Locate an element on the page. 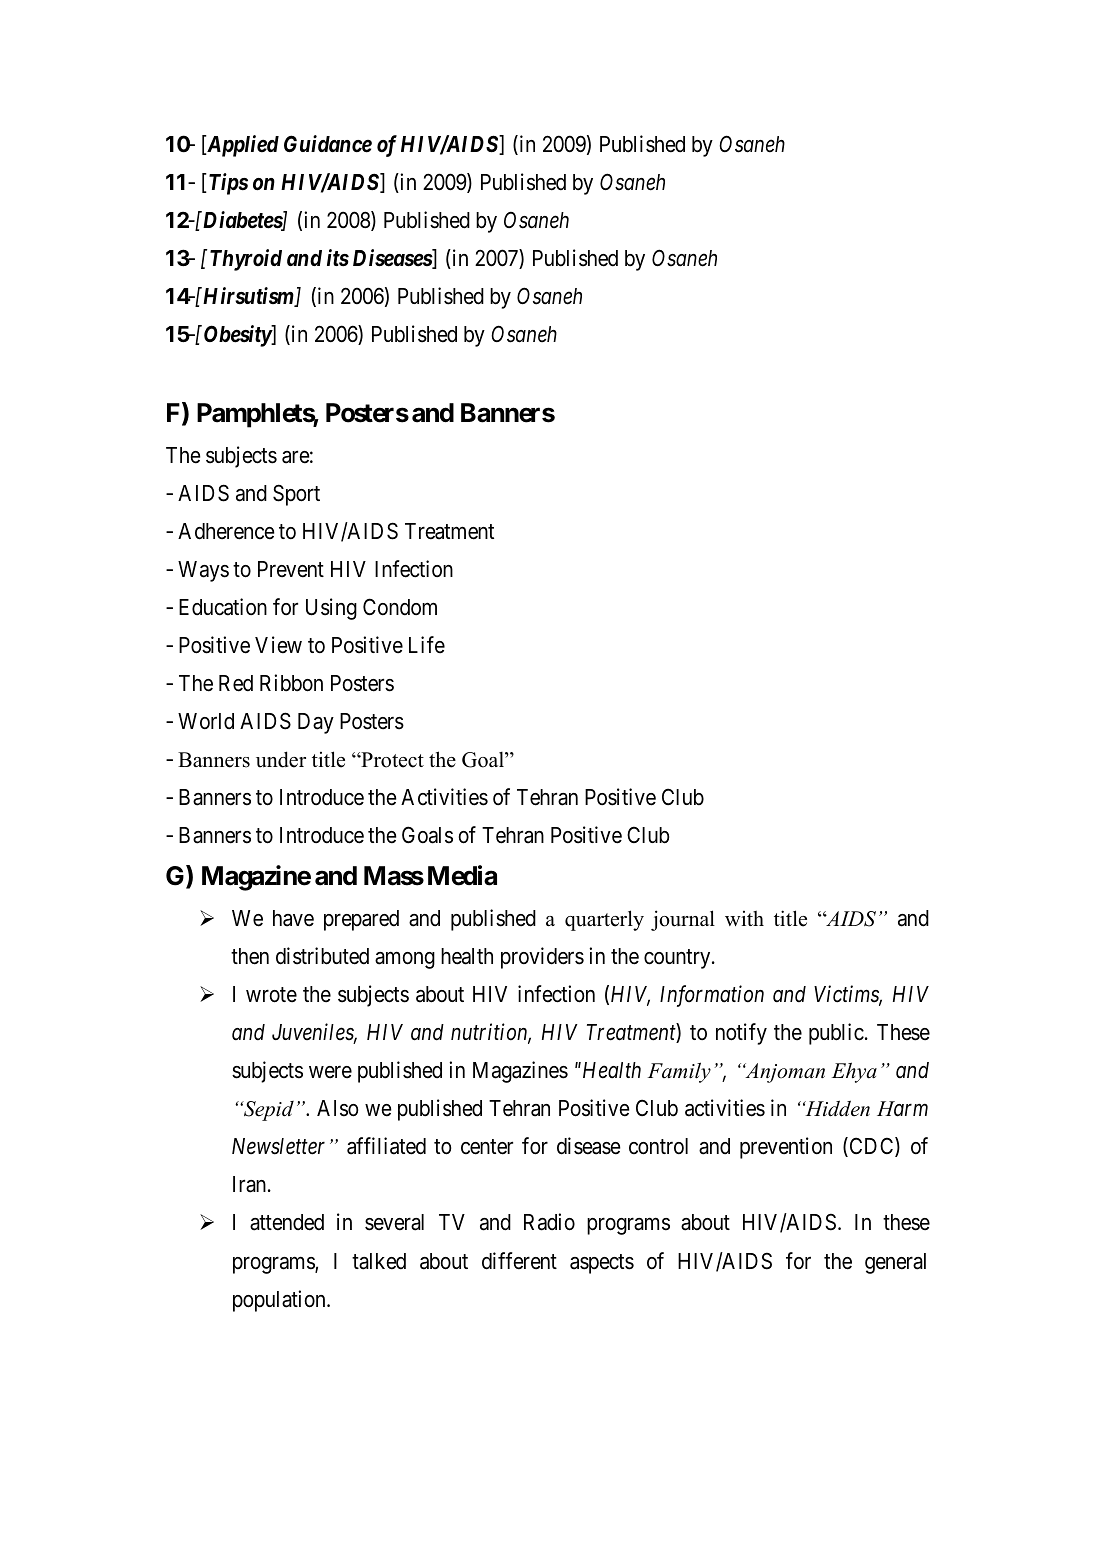  Day is located at coordinates (316, 723).
